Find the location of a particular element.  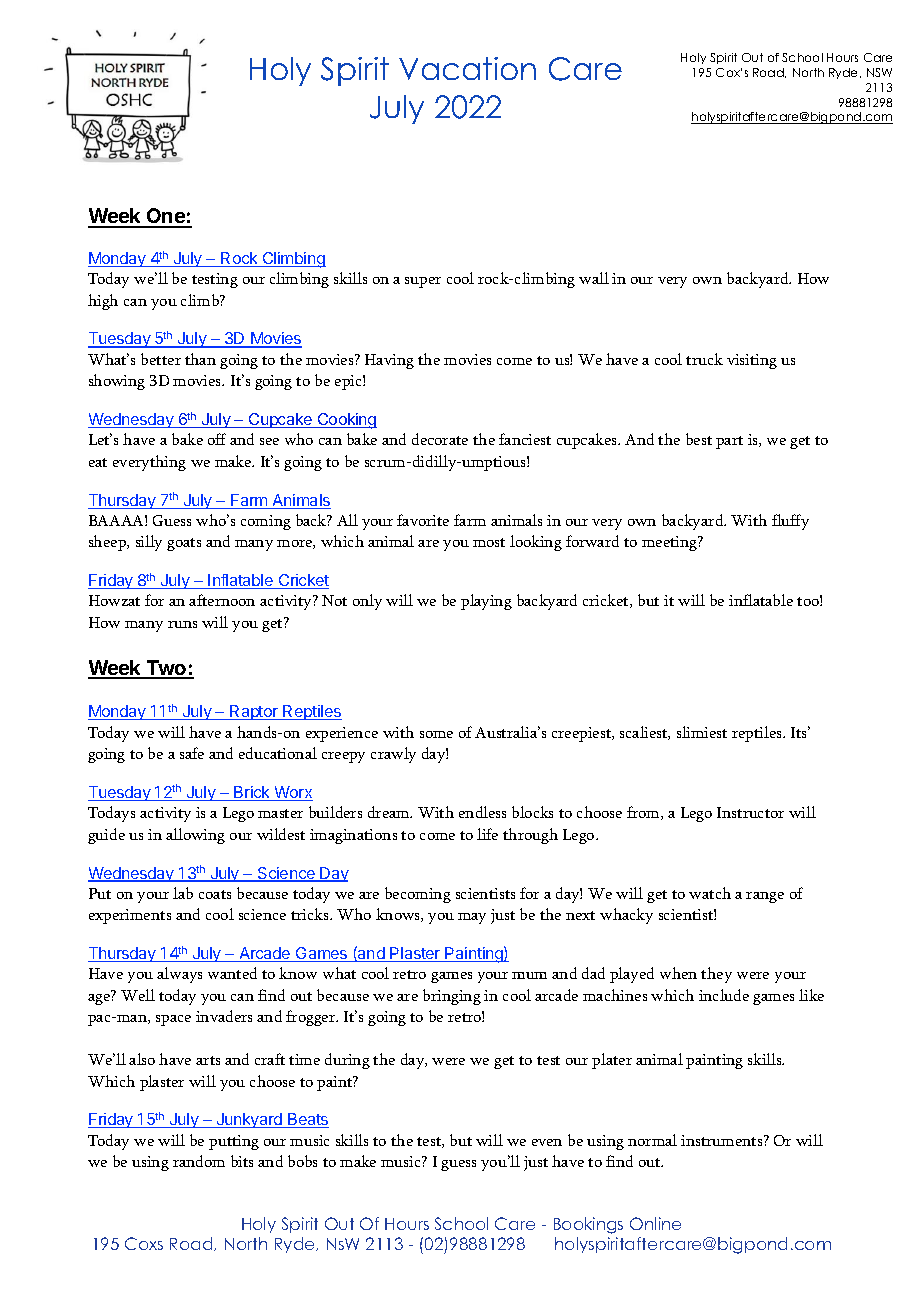

wall is located at coordinates (594, 278).
